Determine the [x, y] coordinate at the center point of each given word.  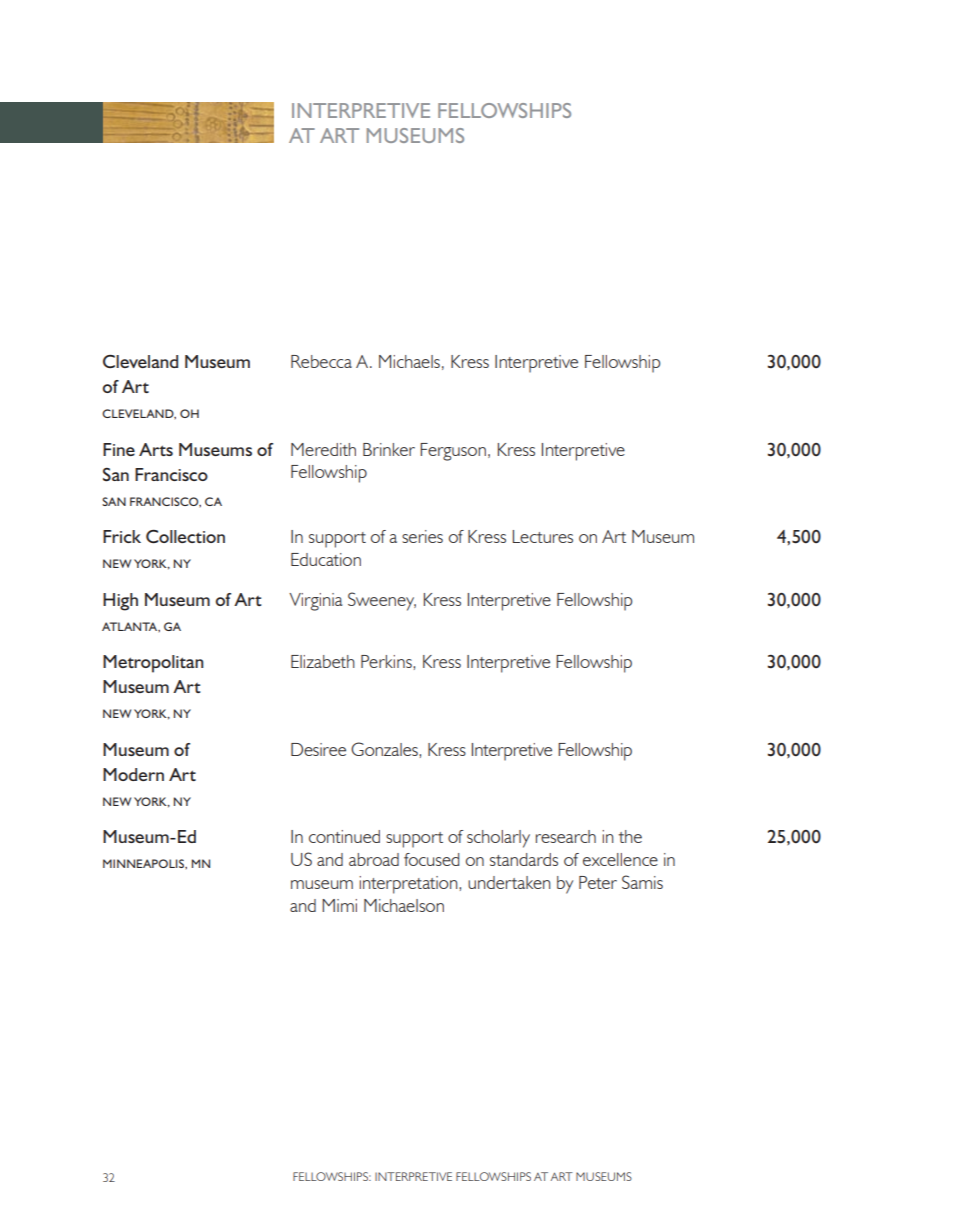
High [120, 602]
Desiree [318, 749]
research [566, 836]
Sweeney [382, 601]
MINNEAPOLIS [144, 863]
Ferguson [453, 452]
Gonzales [385, 749]
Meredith [323, 449]
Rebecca [321, 361]
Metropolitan [153, 664]
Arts [156, 449]
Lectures [543, 536]
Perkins [387, 661]
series [422, 536]
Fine [119, 449]
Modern [133, 774]
